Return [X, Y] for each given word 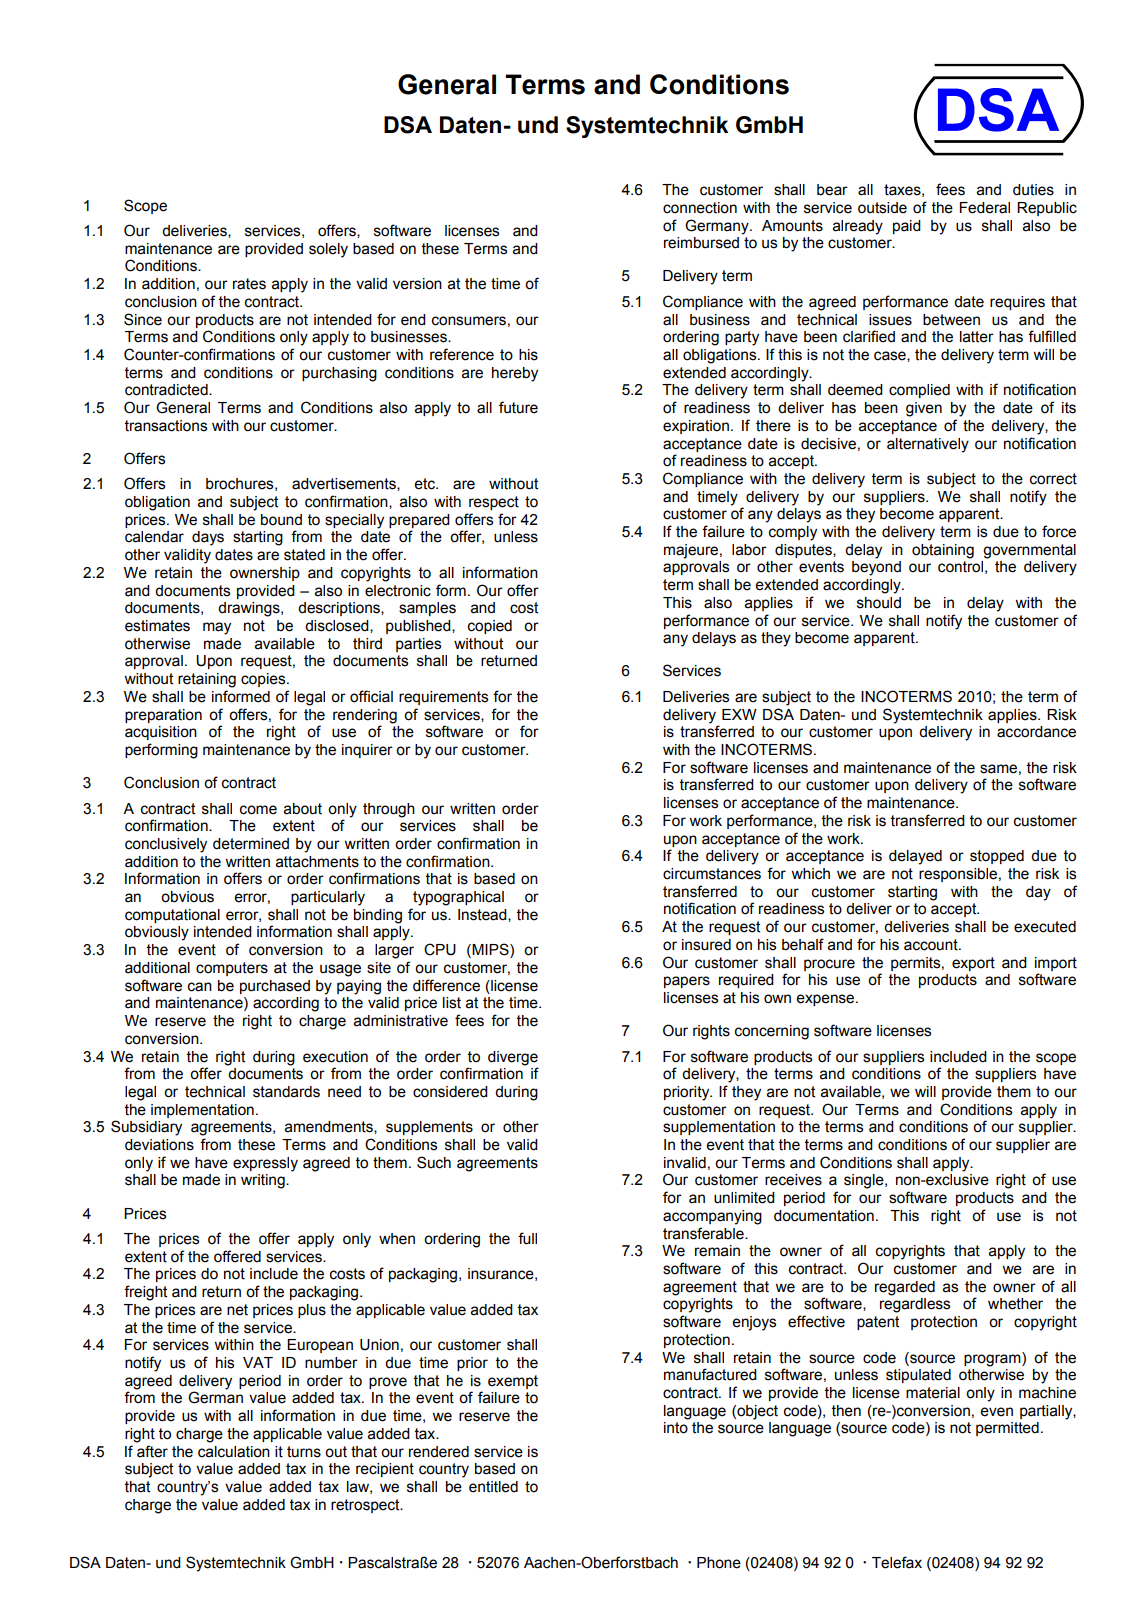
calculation [234, 1452]
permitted [1007, 1429]
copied [490, 627]
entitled [493, 1487]
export [973, 964]
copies [264, 680]
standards [286, 1092]
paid [907, 227]
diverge [513, 1058]
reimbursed [701, 243]
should [879, 603]
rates [249, 284]
